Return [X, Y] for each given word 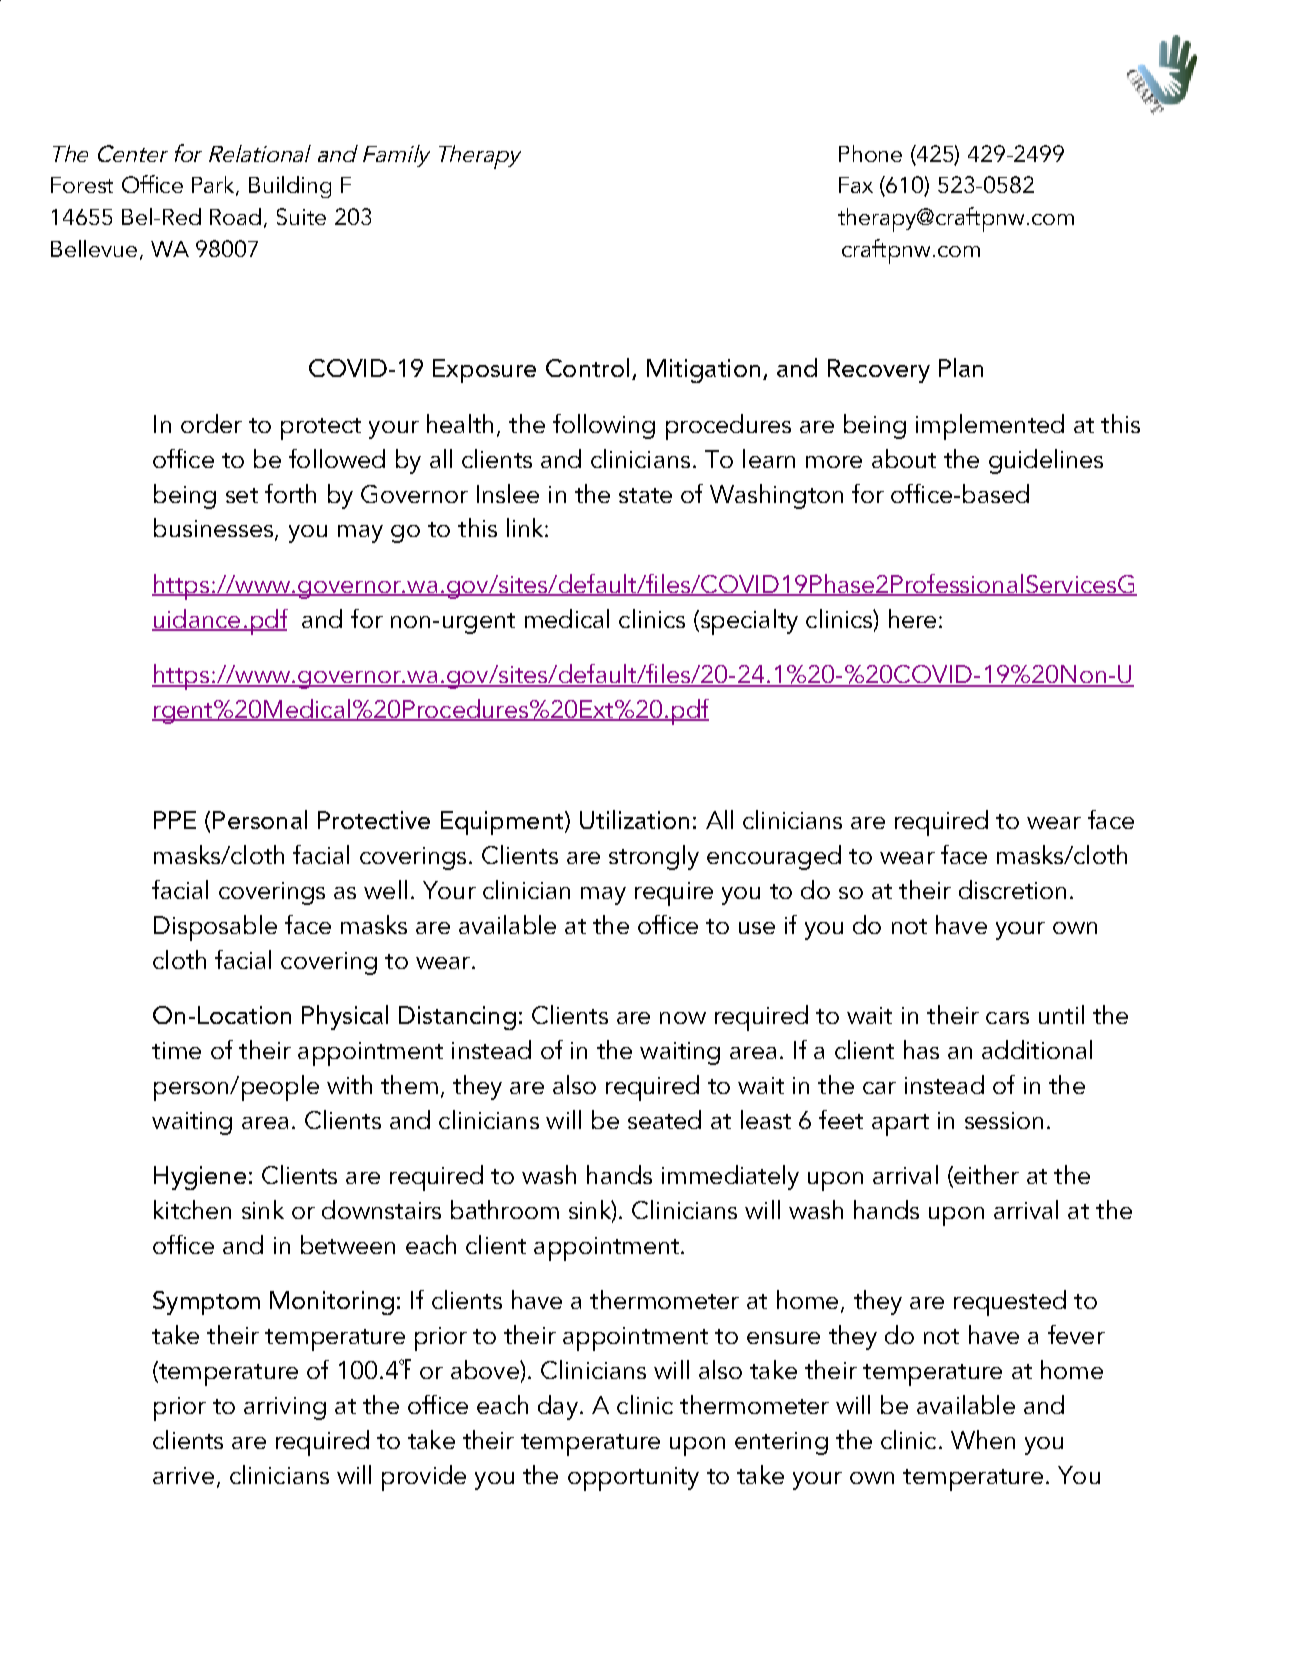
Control [587, 367]
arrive [183, 1475]
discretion [1012, 889]
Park [214, 186]
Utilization [634, 819]
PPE [175, 820]
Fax [856, 185]
